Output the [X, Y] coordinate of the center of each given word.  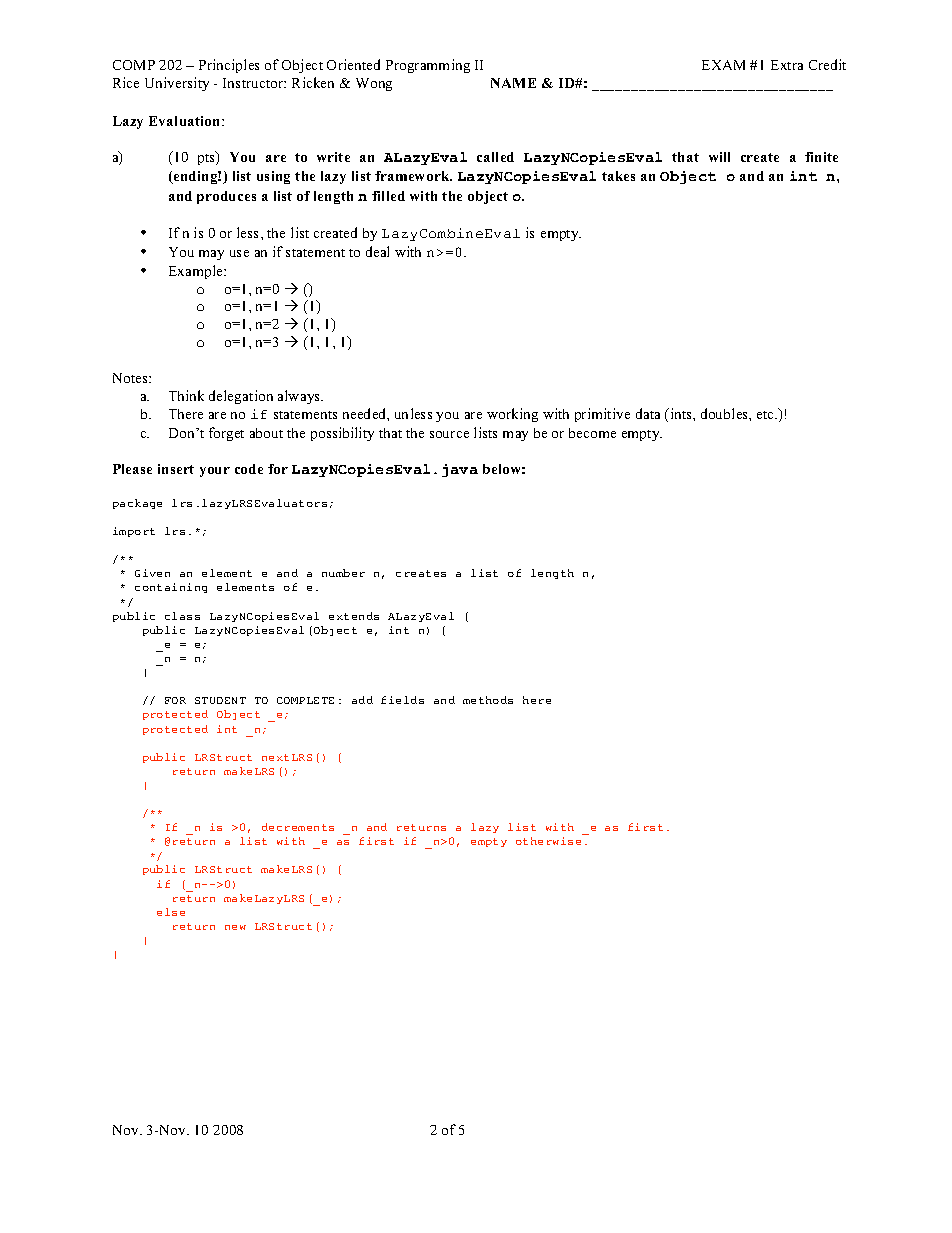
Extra [787, 65]
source [449, 434]
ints [681, 413]
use [239, 253]
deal [377, 251]
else [171, 912]
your [215, 472]
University [177, 84]
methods [488, 700]
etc [767, 415]
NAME [513, 83]
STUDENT [220, 700]
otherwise [548, 841]
